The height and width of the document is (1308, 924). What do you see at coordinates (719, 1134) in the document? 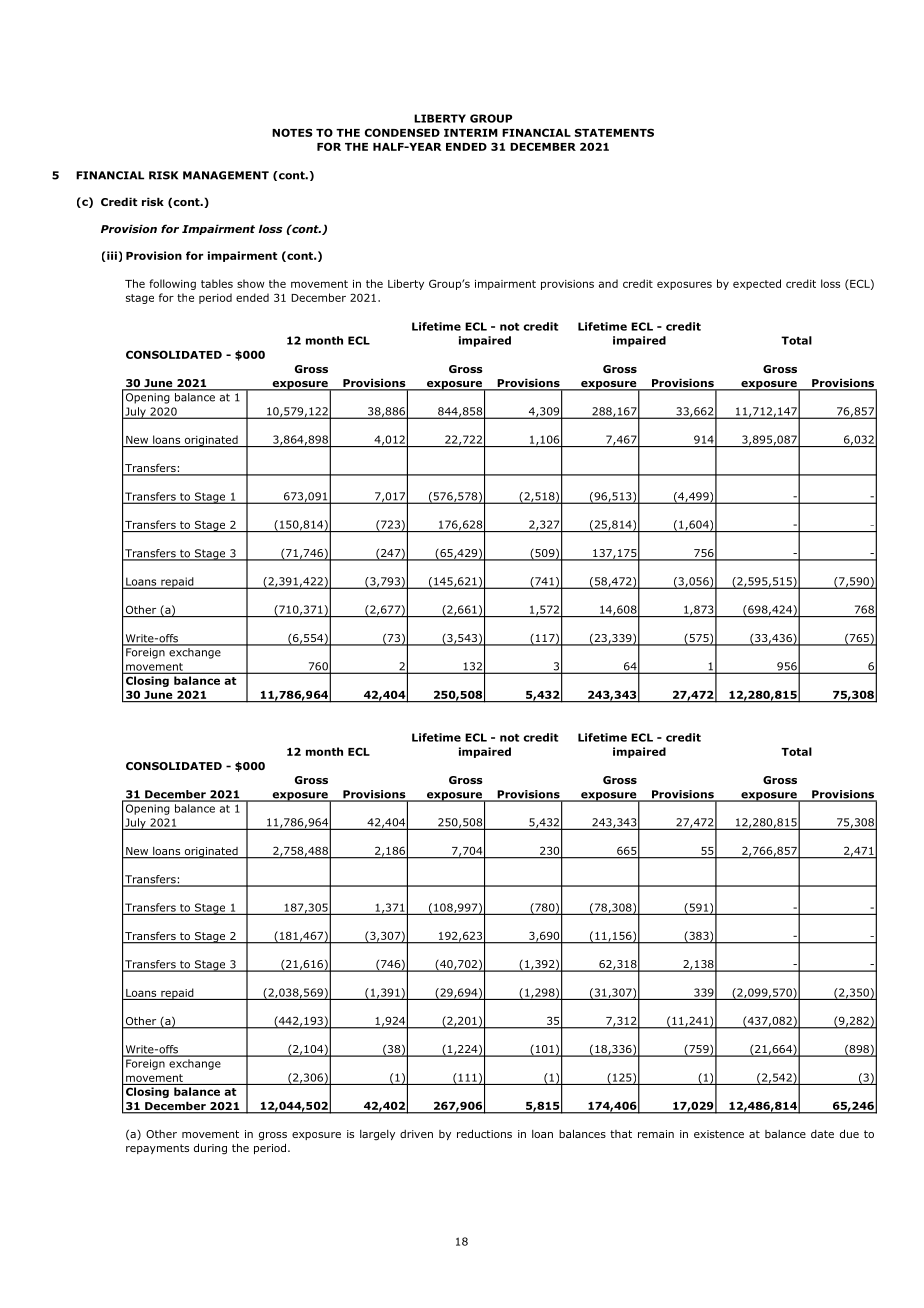
I see `existence` at bounding box center [719, 1134].
